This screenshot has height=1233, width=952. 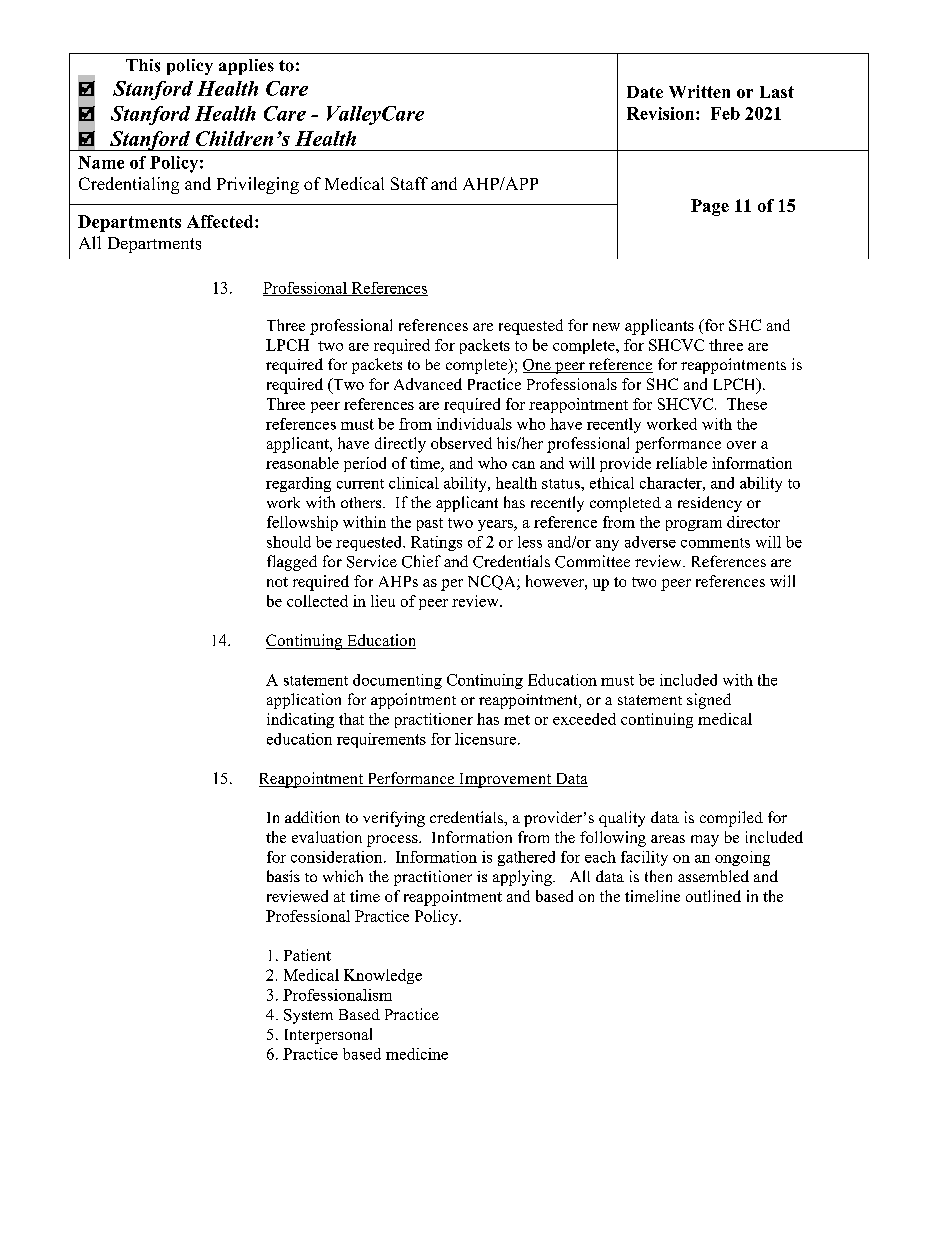 I want to click on reasonable, so click(x=302, y=463).
